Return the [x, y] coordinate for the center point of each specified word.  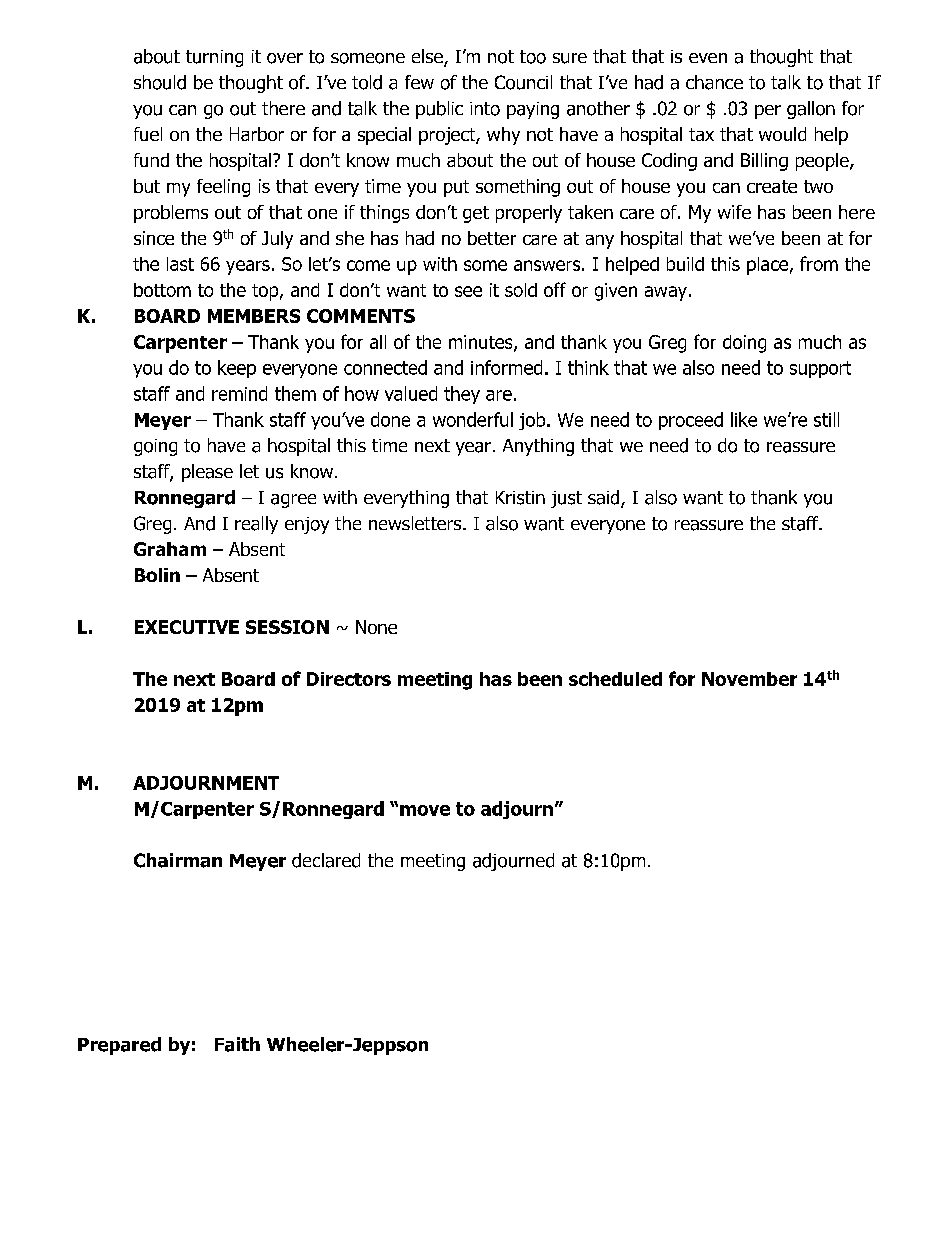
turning [214, 58]
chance [714, 82]
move [425, 810]
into [485, 109]
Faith [237, 1044]
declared [326, 860]
